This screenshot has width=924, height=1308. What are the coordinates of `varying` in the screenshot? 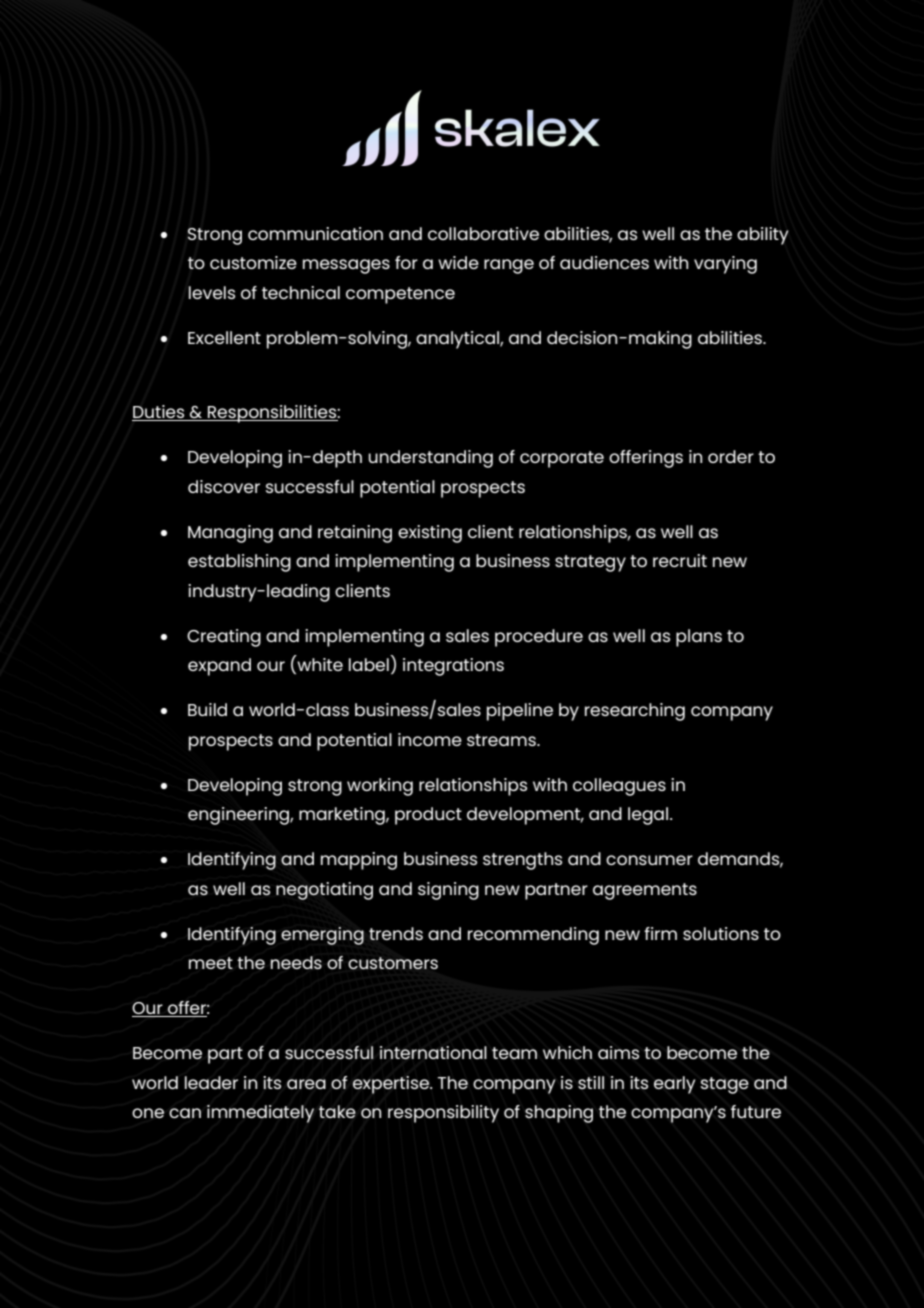 It's located at (725, 265).
